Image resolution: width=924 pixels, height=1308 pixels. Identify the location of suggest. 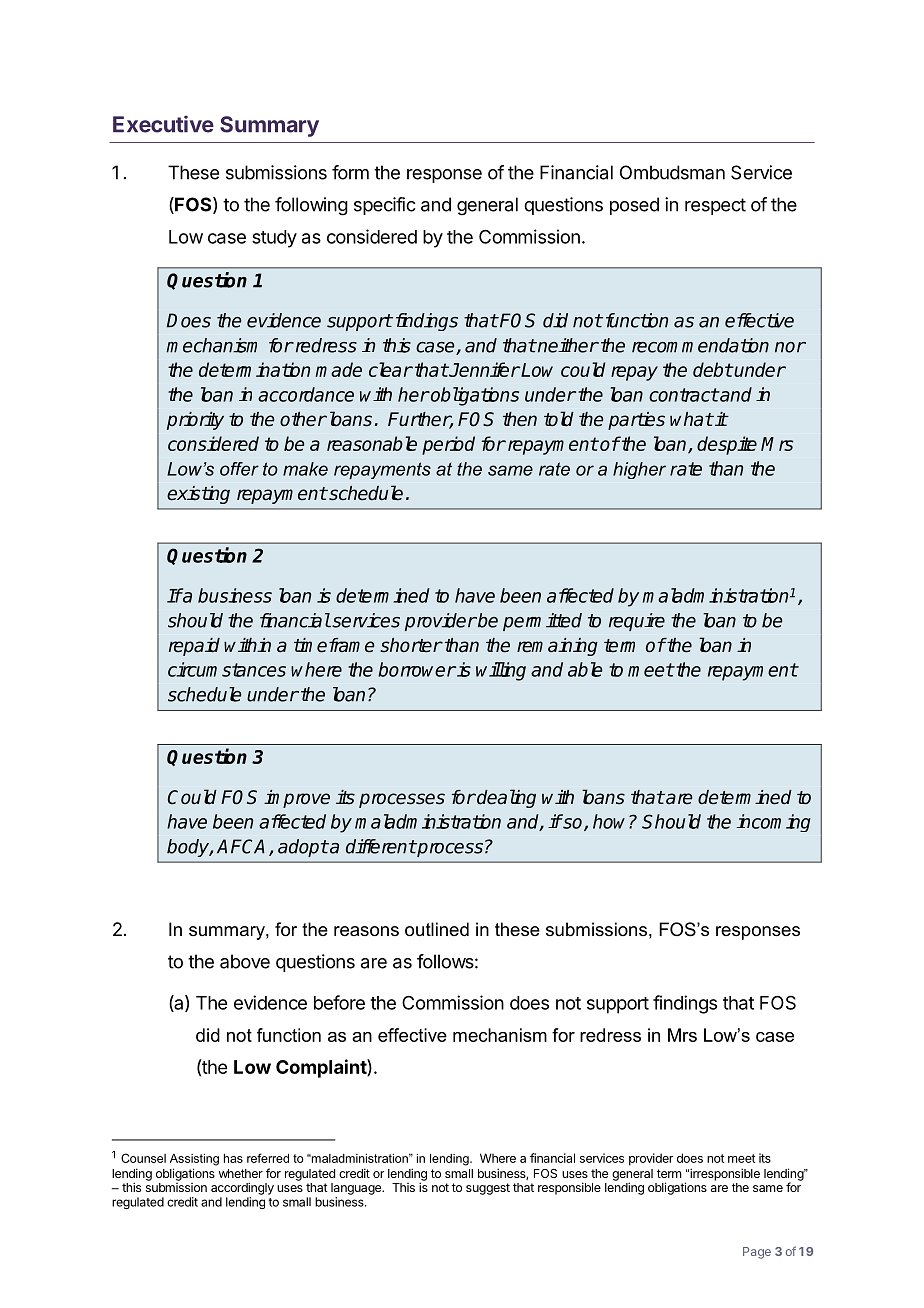
(488, 1189).
